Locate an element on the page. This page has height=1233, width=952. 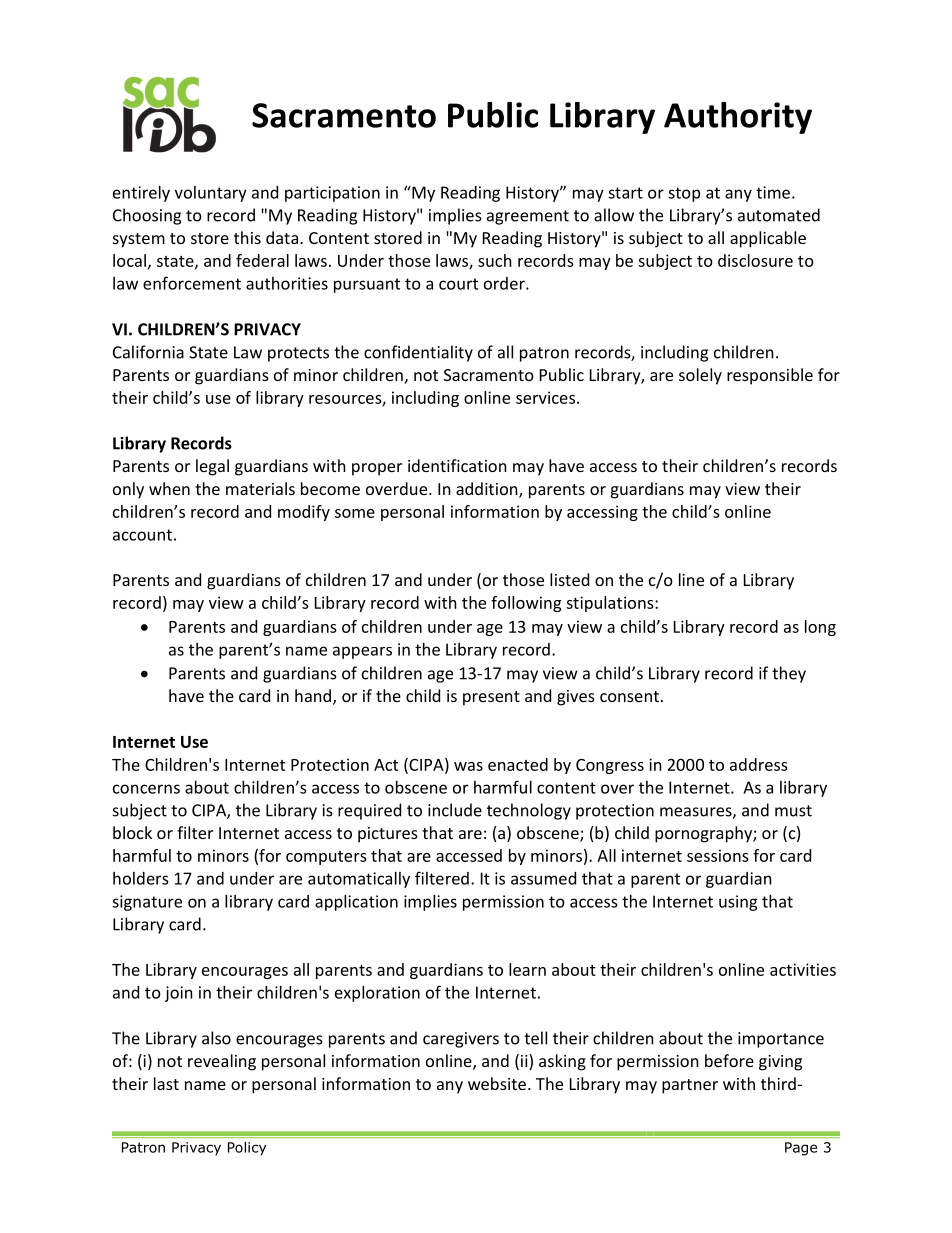
voluntary is located at coordinates (211, 194).
